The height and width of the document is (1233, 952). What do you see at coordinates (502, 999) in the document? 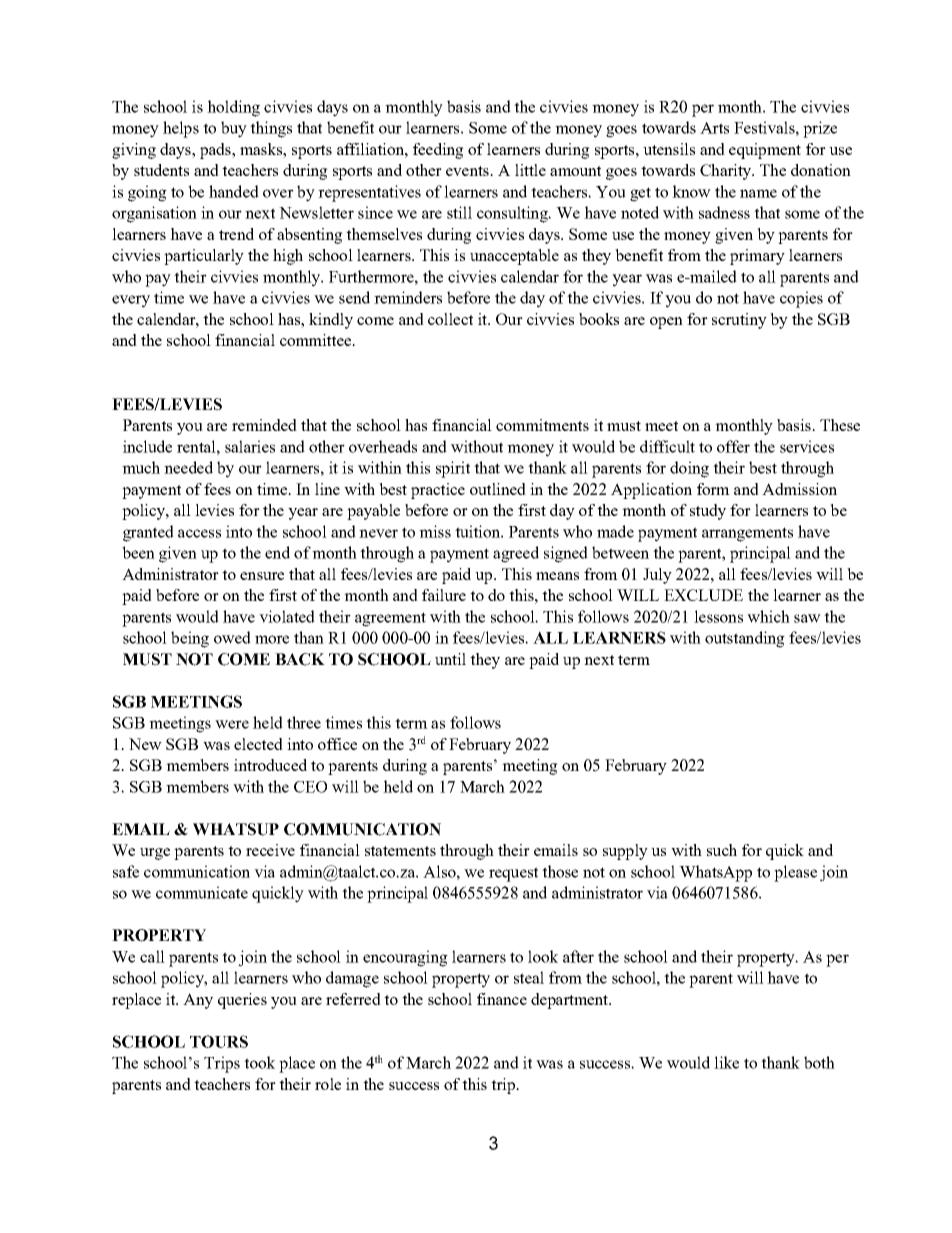
I see `finance` at bounding box center [502, 999].
